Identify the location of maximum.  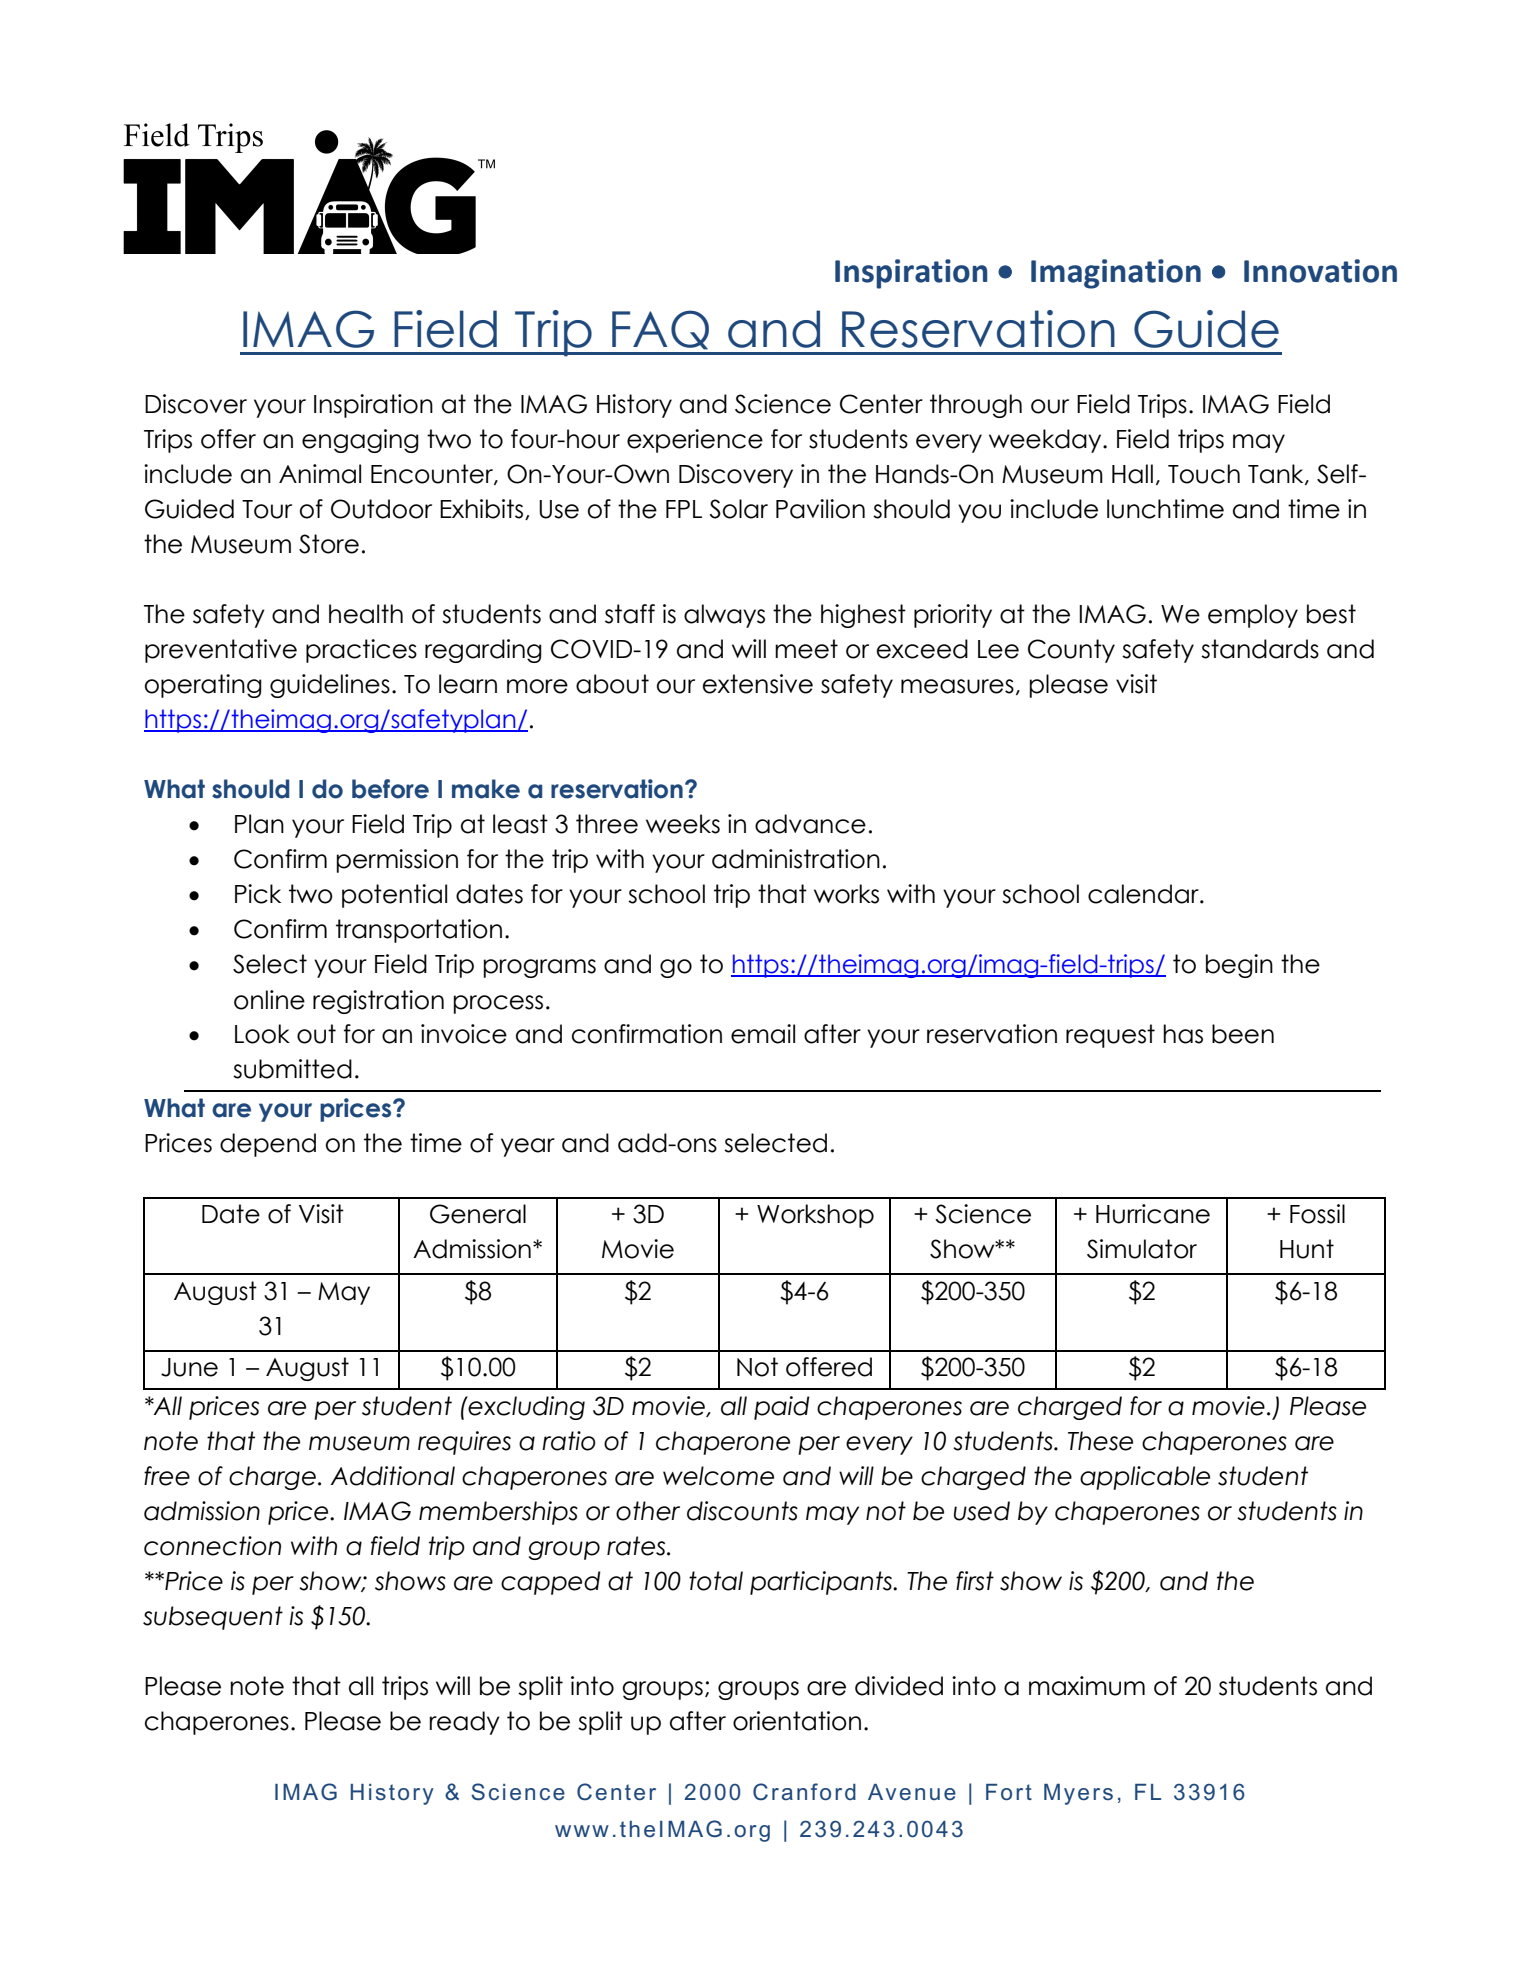
(1087, 1686).
